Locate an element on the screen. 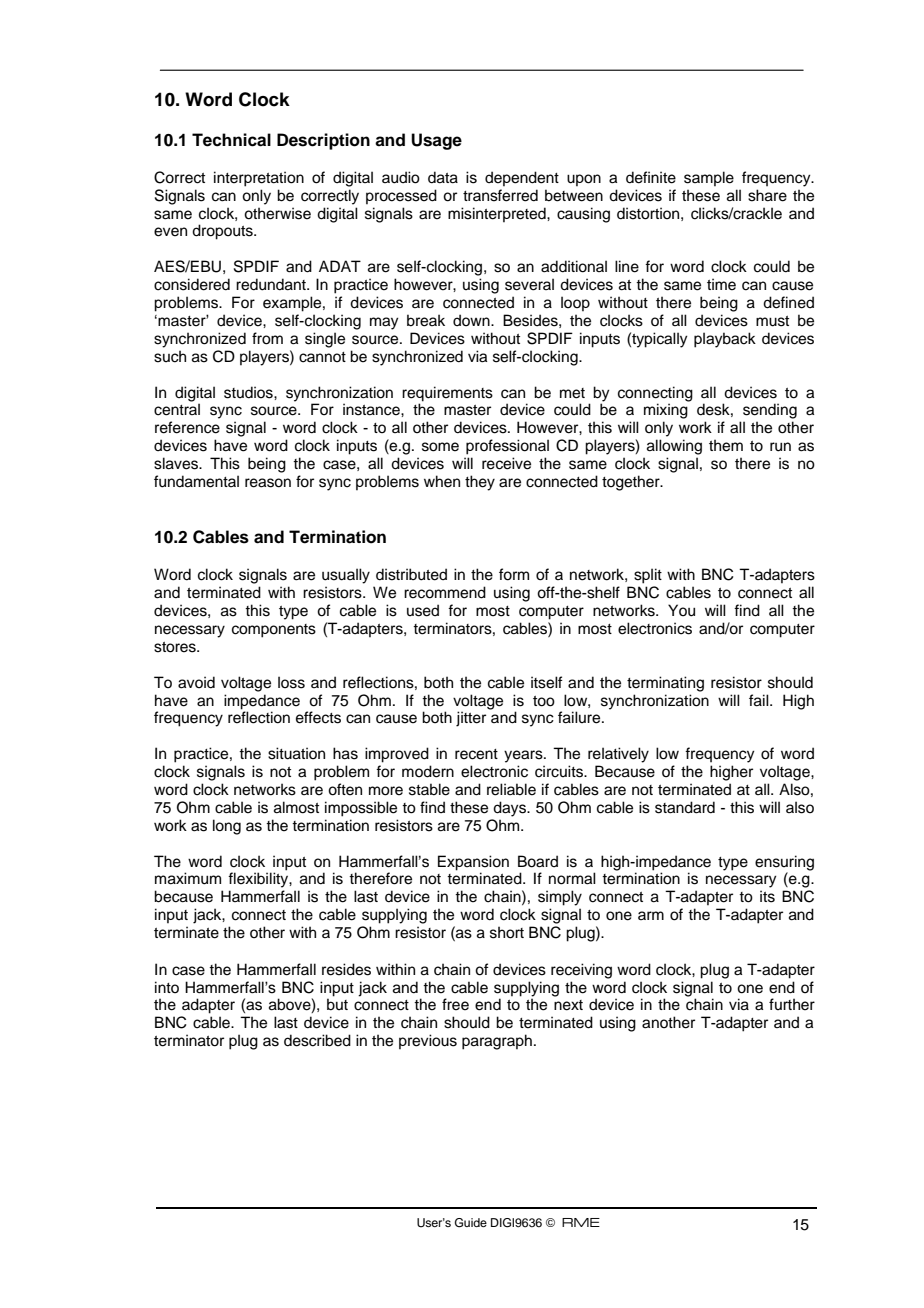 The image size is (924, 1308). jitter is located at coordinates (471, 719).
